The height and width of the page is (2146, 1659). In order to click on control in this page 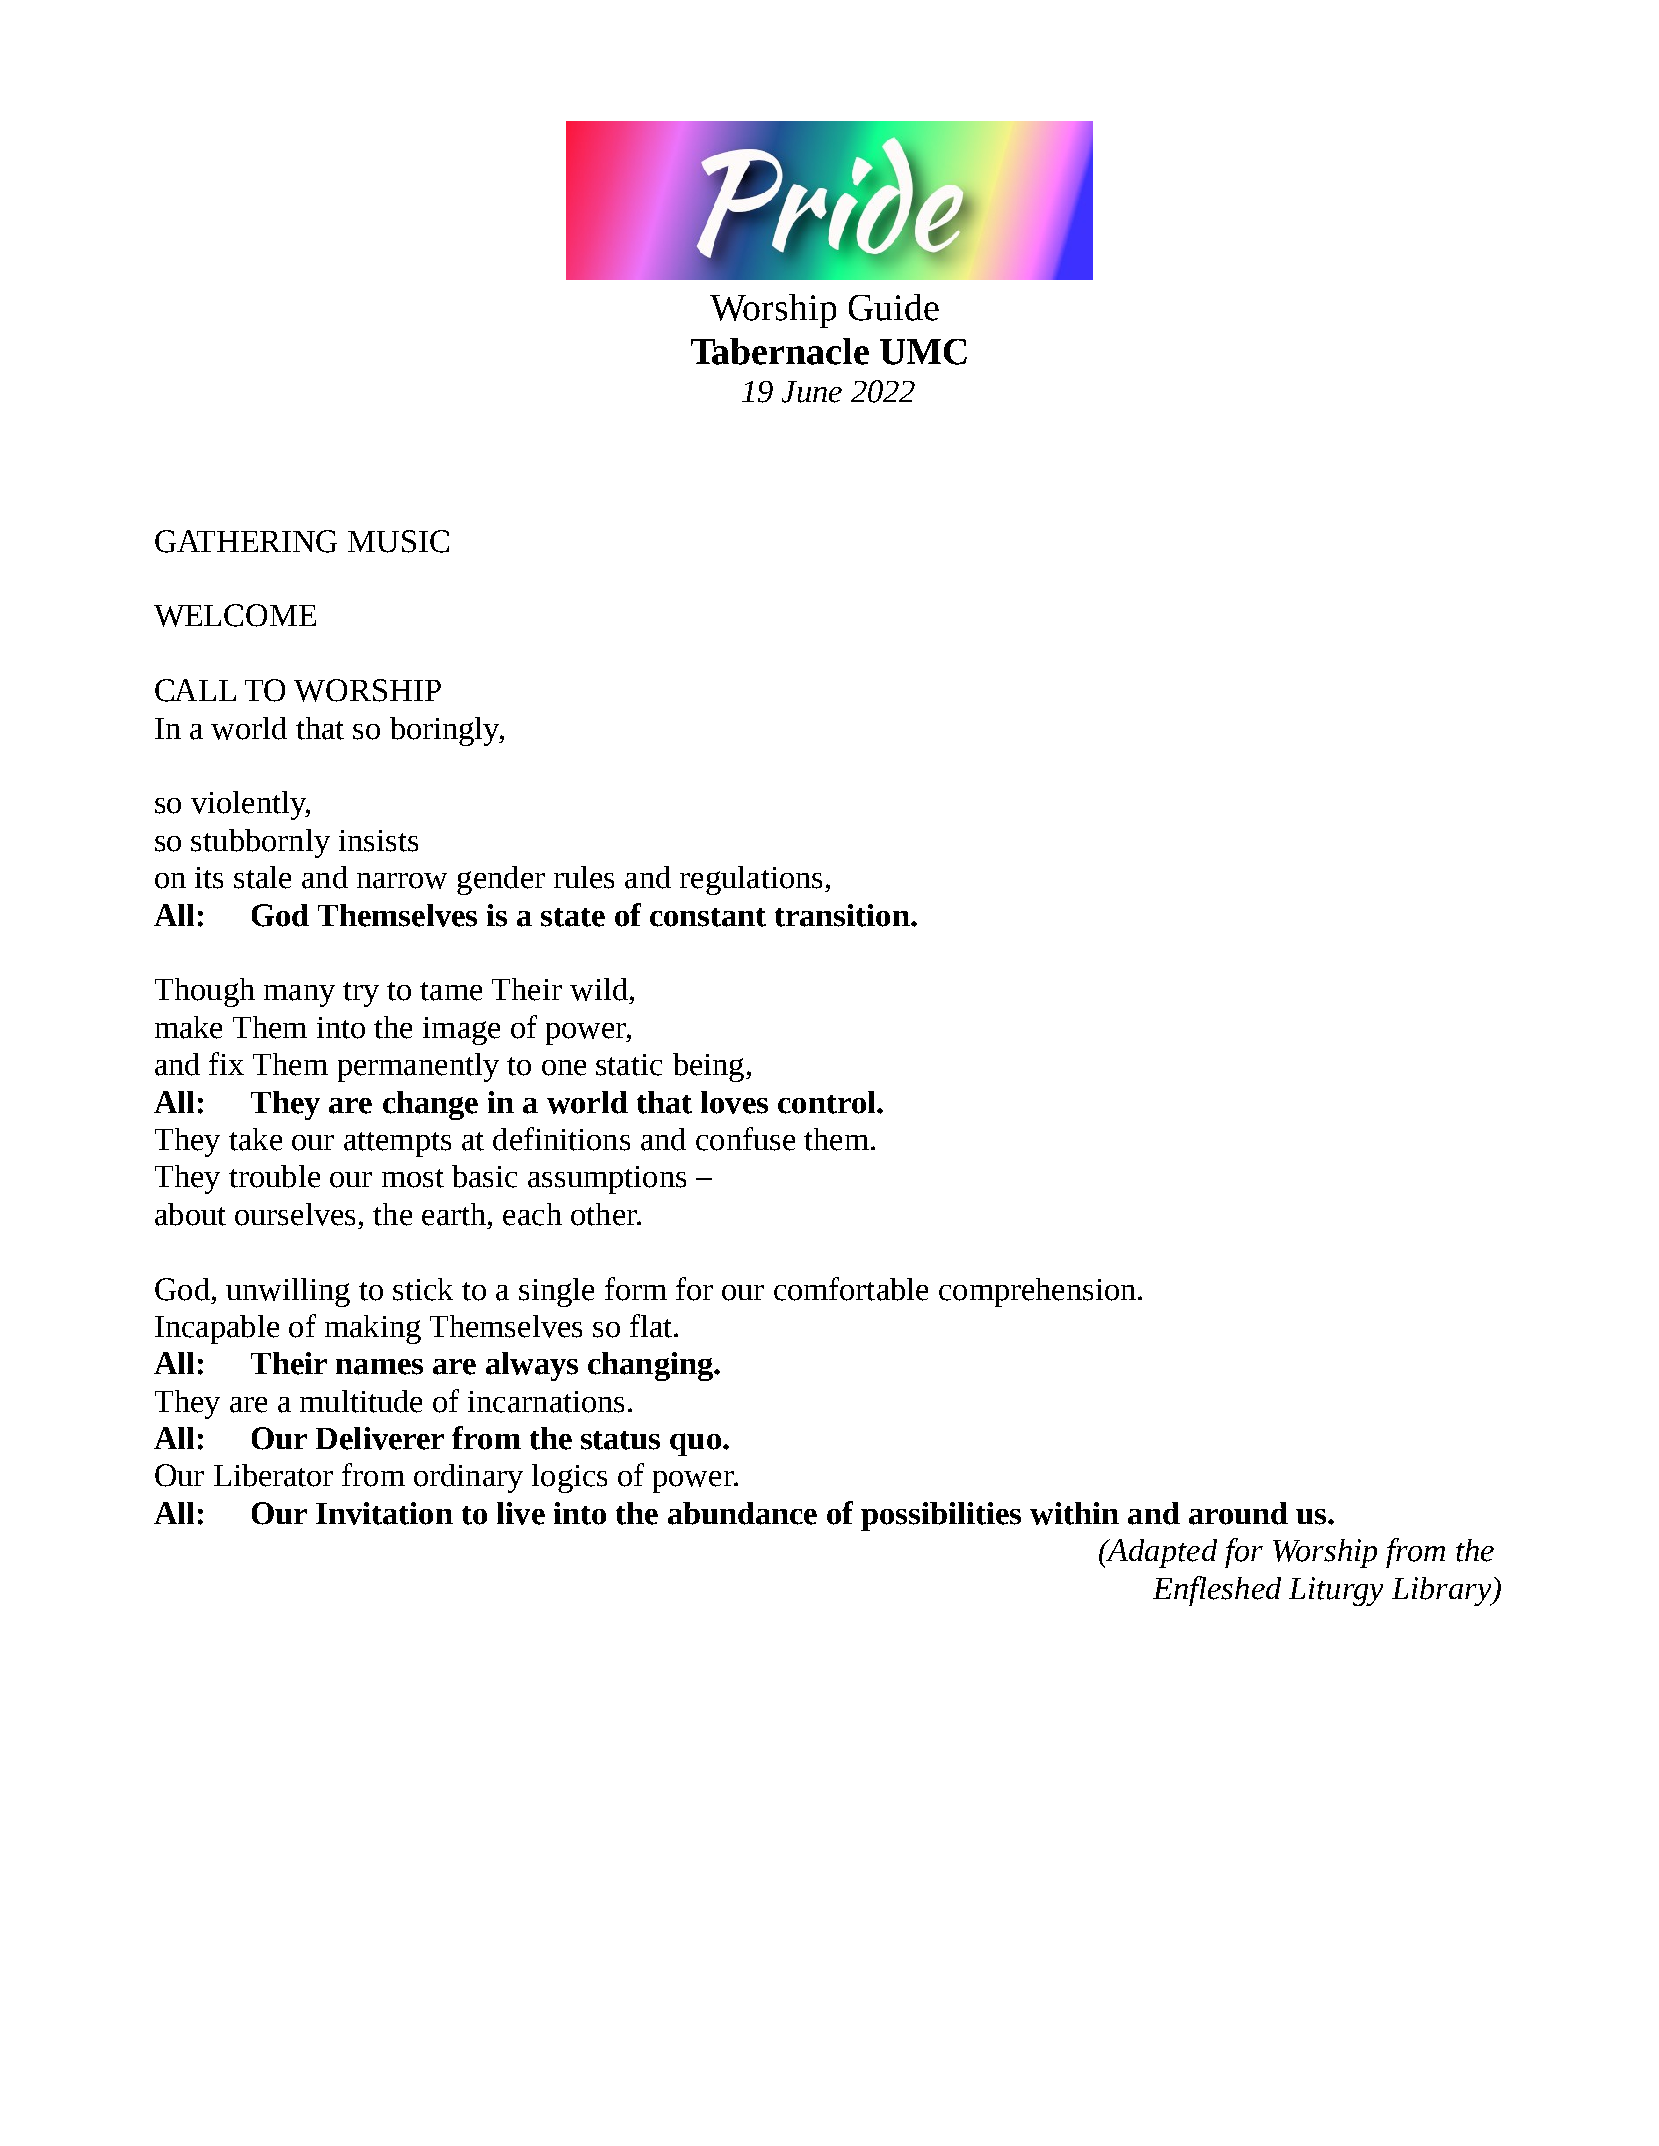, I will do `click(828, 1102)`.
